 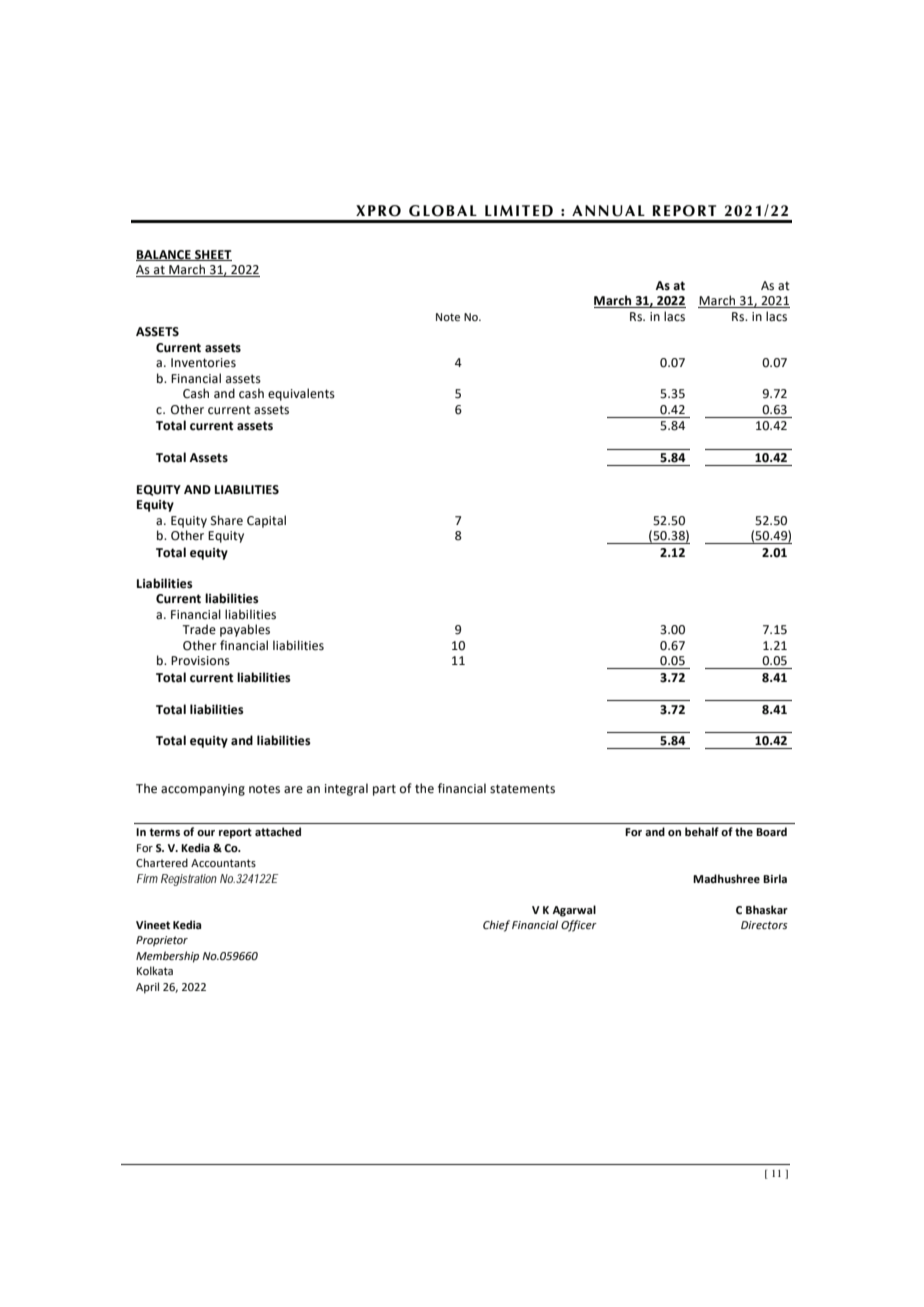 What do you see at coordinates (227, 520) in the page?
I see `Share` at bounding box center [227, 520].
